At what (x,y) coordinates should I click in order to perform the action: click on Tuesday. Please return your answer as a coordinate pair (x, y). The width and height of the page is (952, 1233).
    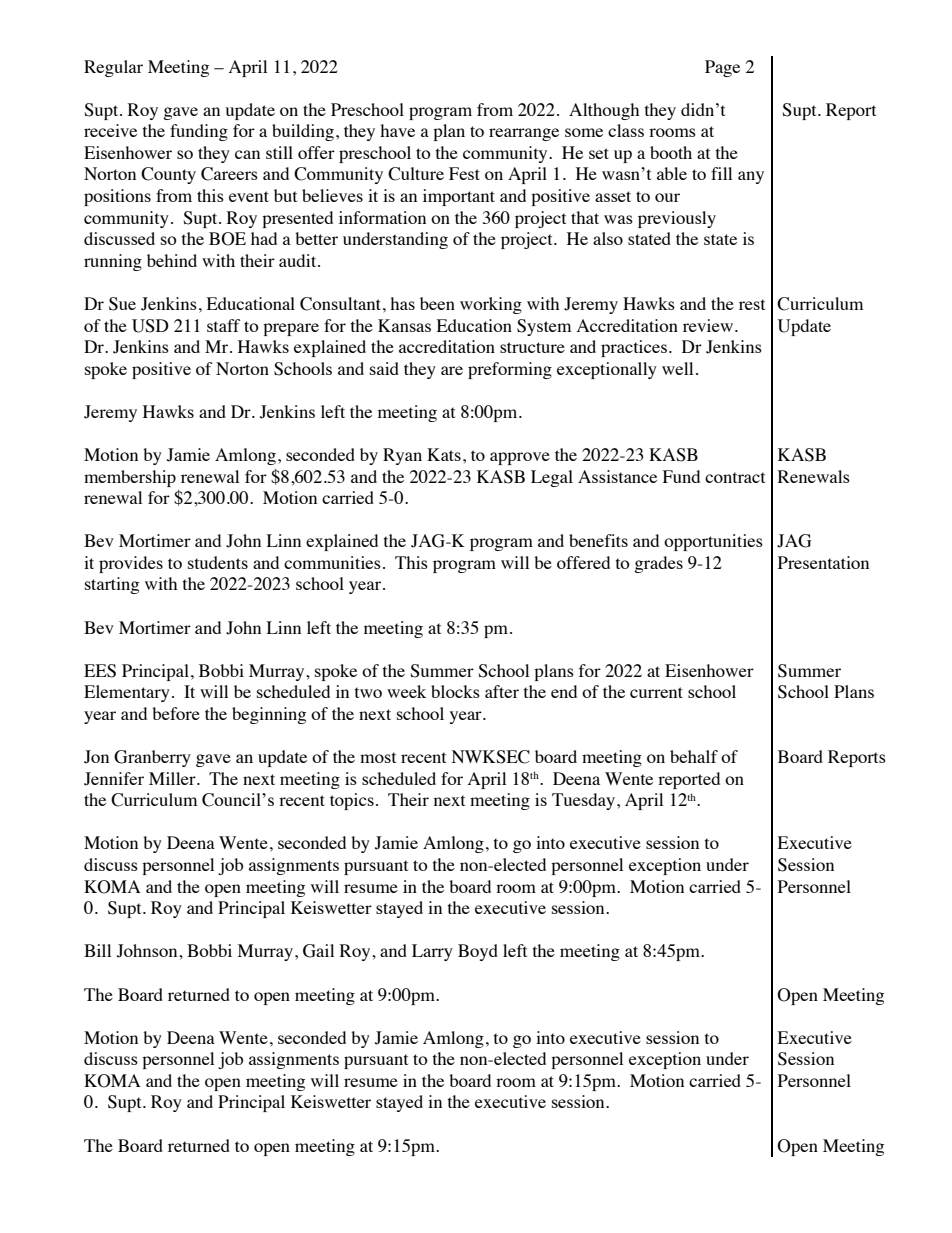
    Looking at the image, I should click on (583, 801).
